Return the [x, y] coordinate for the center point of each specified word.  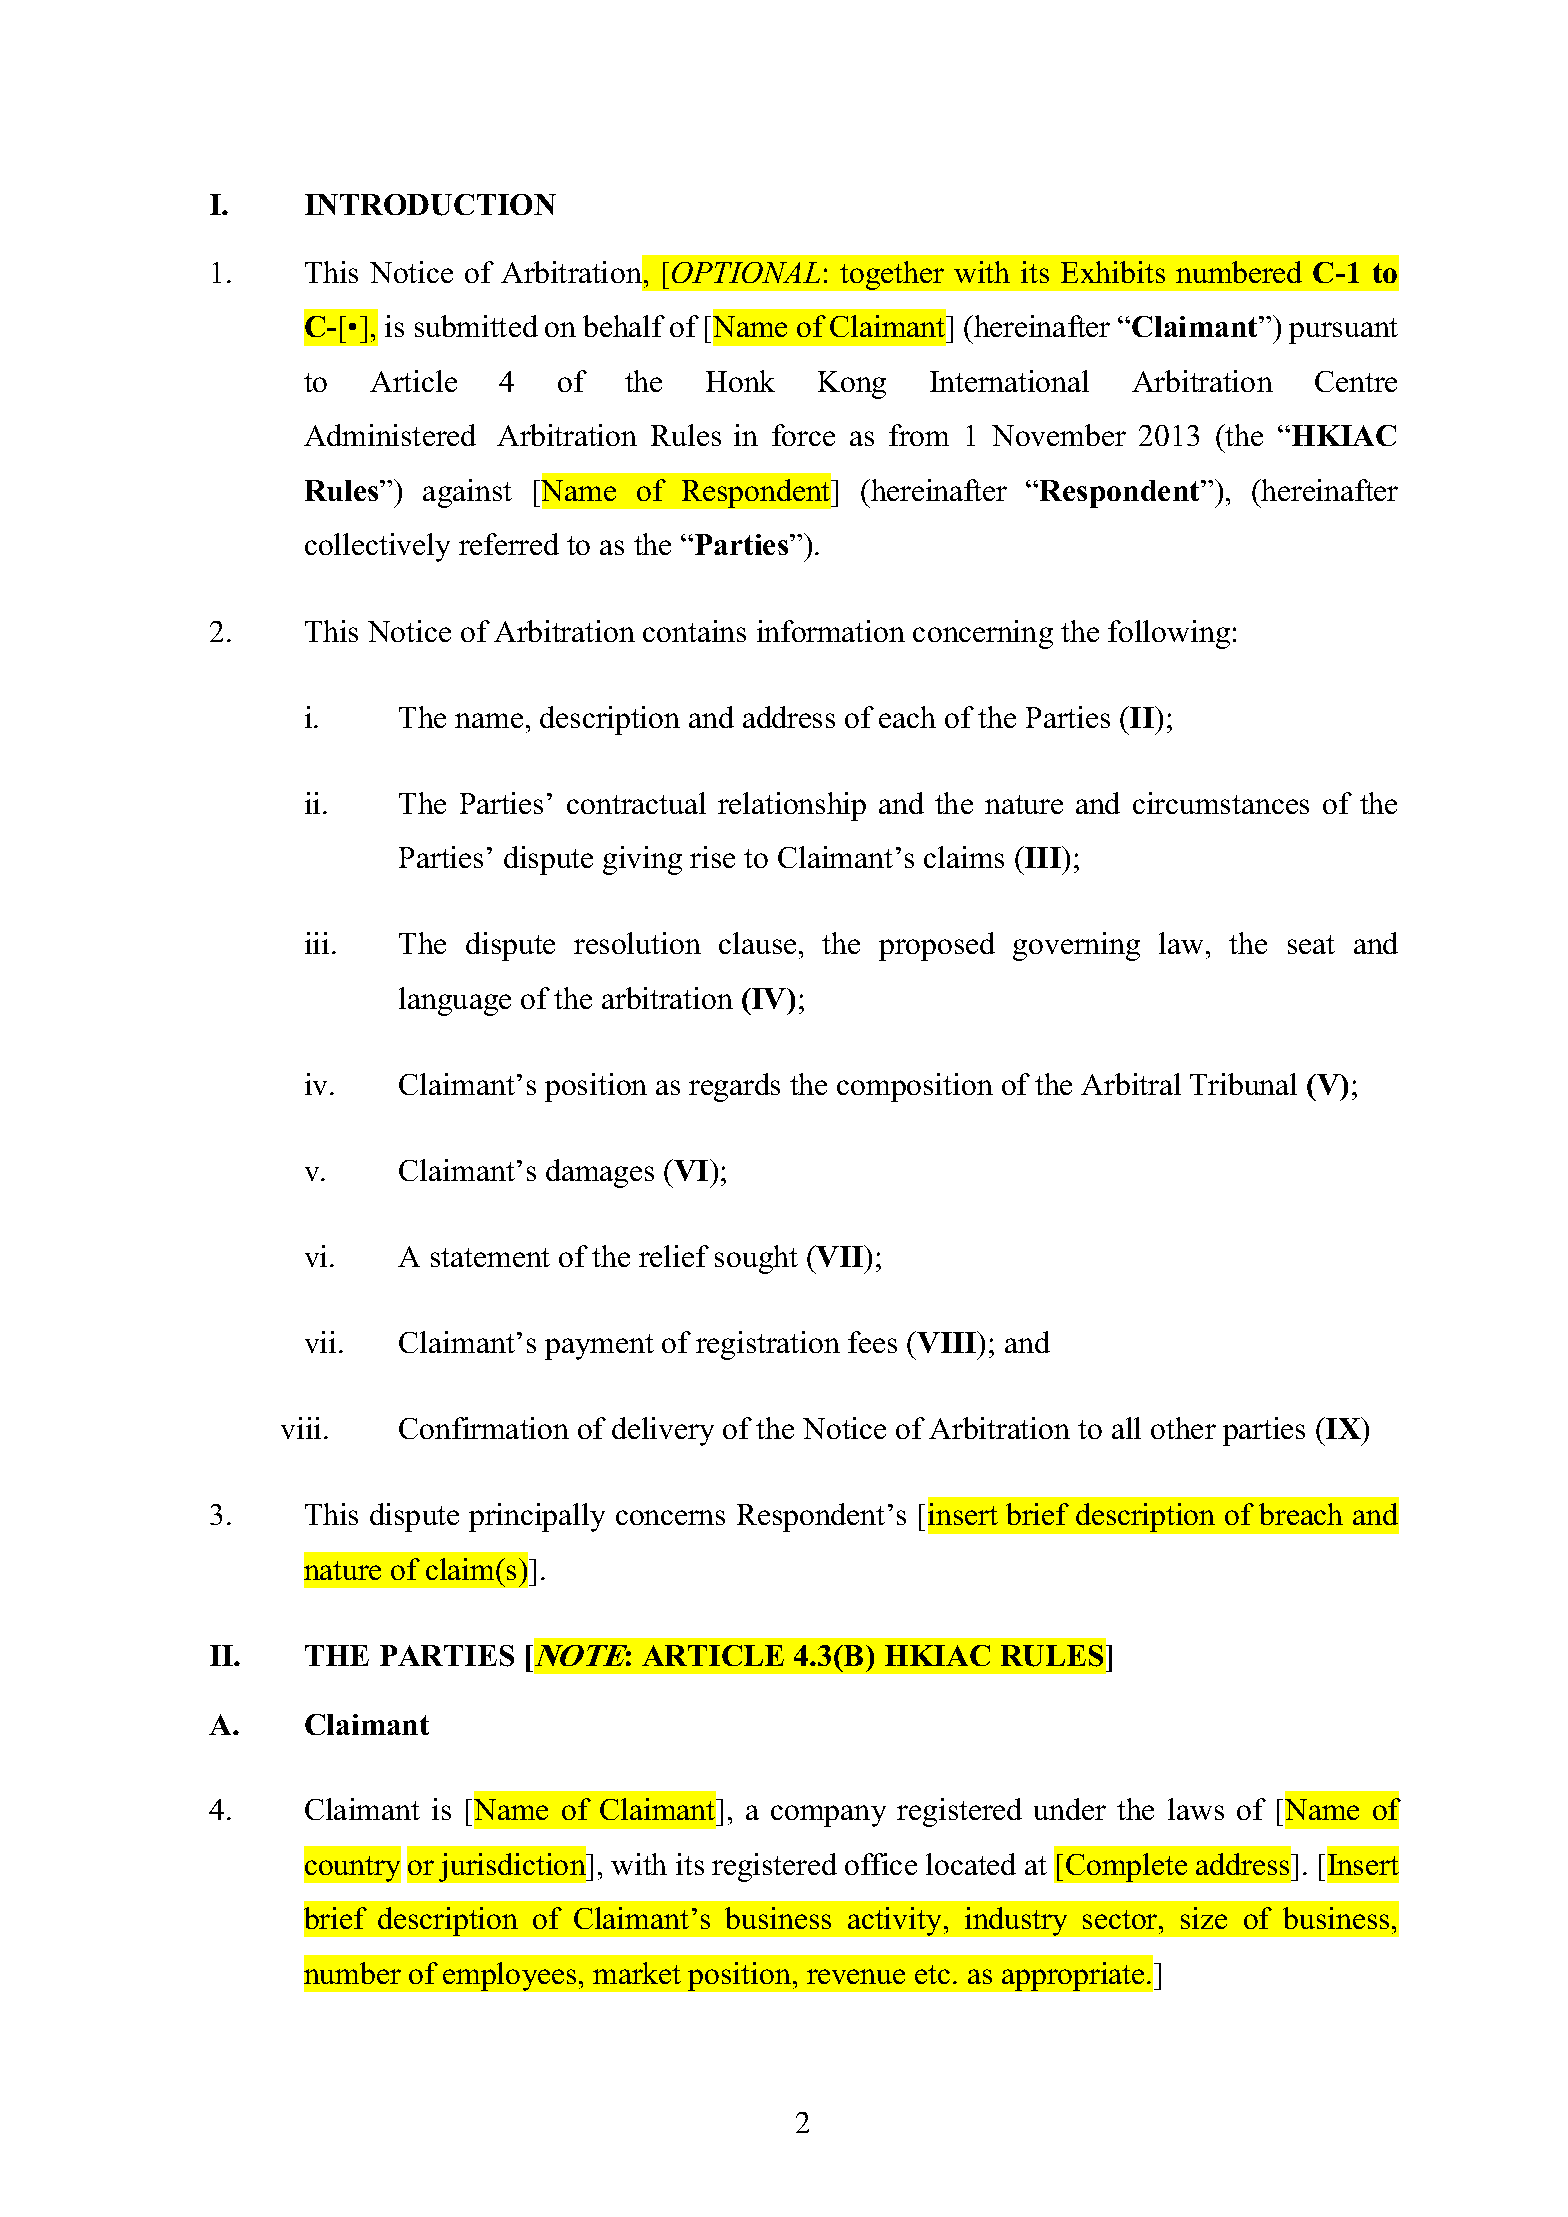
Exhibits [1113, 272]
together [892, 275]
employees [509, 1976]
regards [734, 1087]
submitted [476, 326]
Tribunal [1243, 1084]
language [455, 1001]
